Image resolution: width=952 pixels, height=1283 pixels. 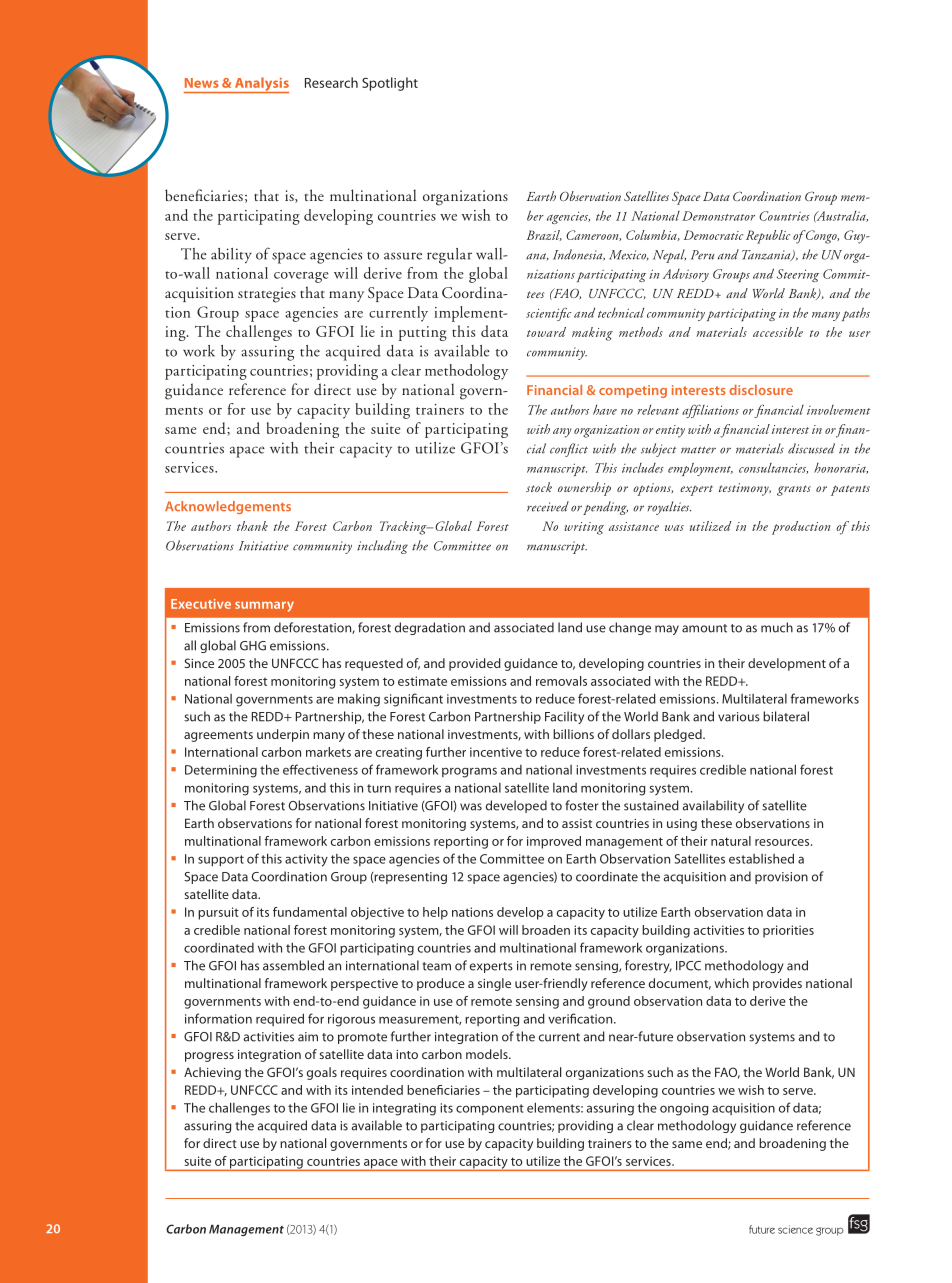 What do you see at coordinates (773, 468) in the screenshot?
I see `consultancies` at bounding box center [773, 468].
